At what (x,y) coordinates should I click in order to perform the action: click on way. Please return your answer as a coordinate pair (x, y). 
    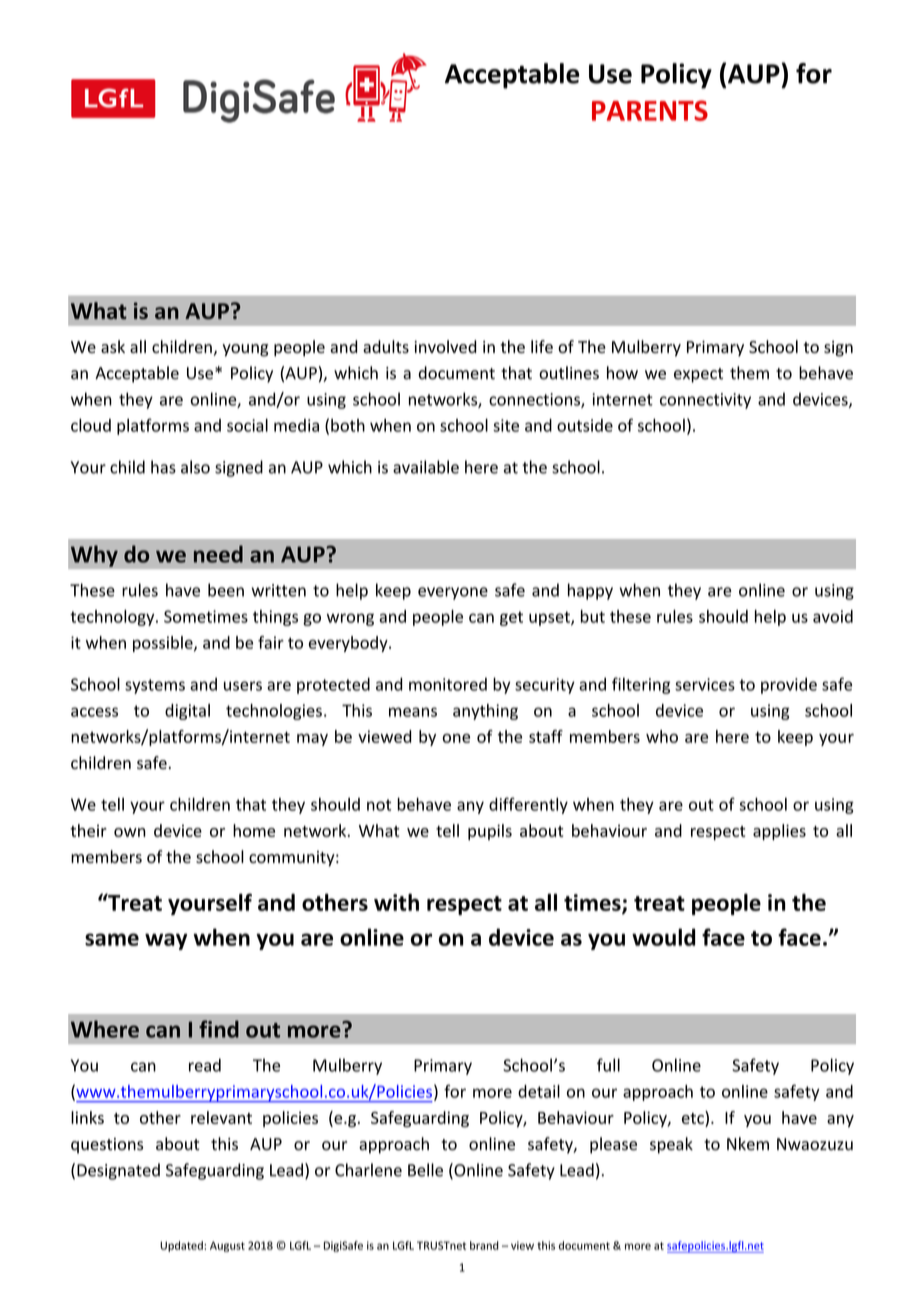
    Looking at the image, I should click on (166, 941).
